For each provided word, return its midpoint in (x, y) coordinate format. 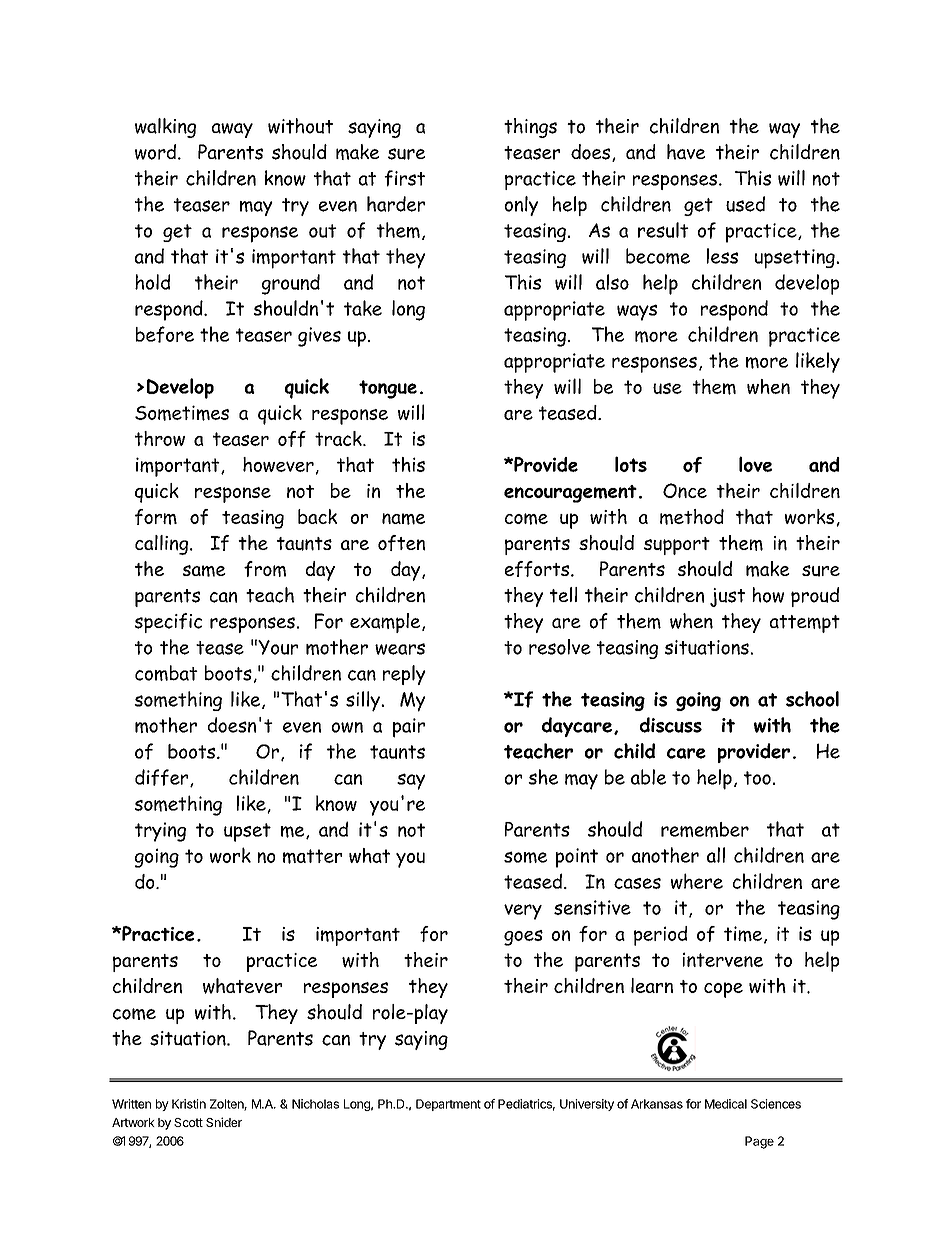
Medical (726, 1104)
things (530, 128)
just (727, 597)
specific (168, 623)
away (232, 130)
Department (448, 1105)
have (686, 152)
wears (400, 649)
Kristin (189, 1104)
